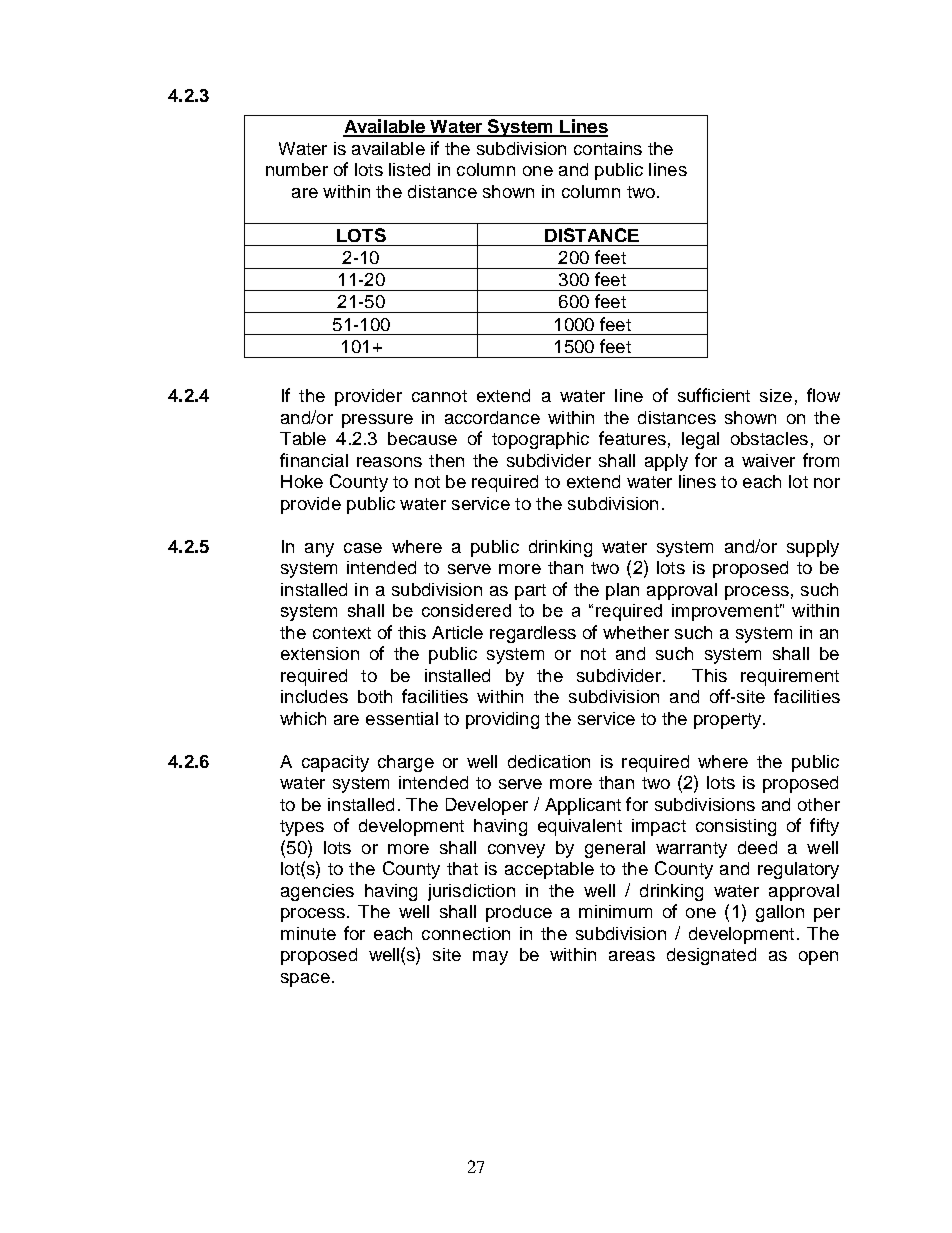 The height and width of the screenshot is (1233, 952). What do you see at coordinates (711, 956) in the screenshot?
I see `designated` at bounding box center [711, 956].
